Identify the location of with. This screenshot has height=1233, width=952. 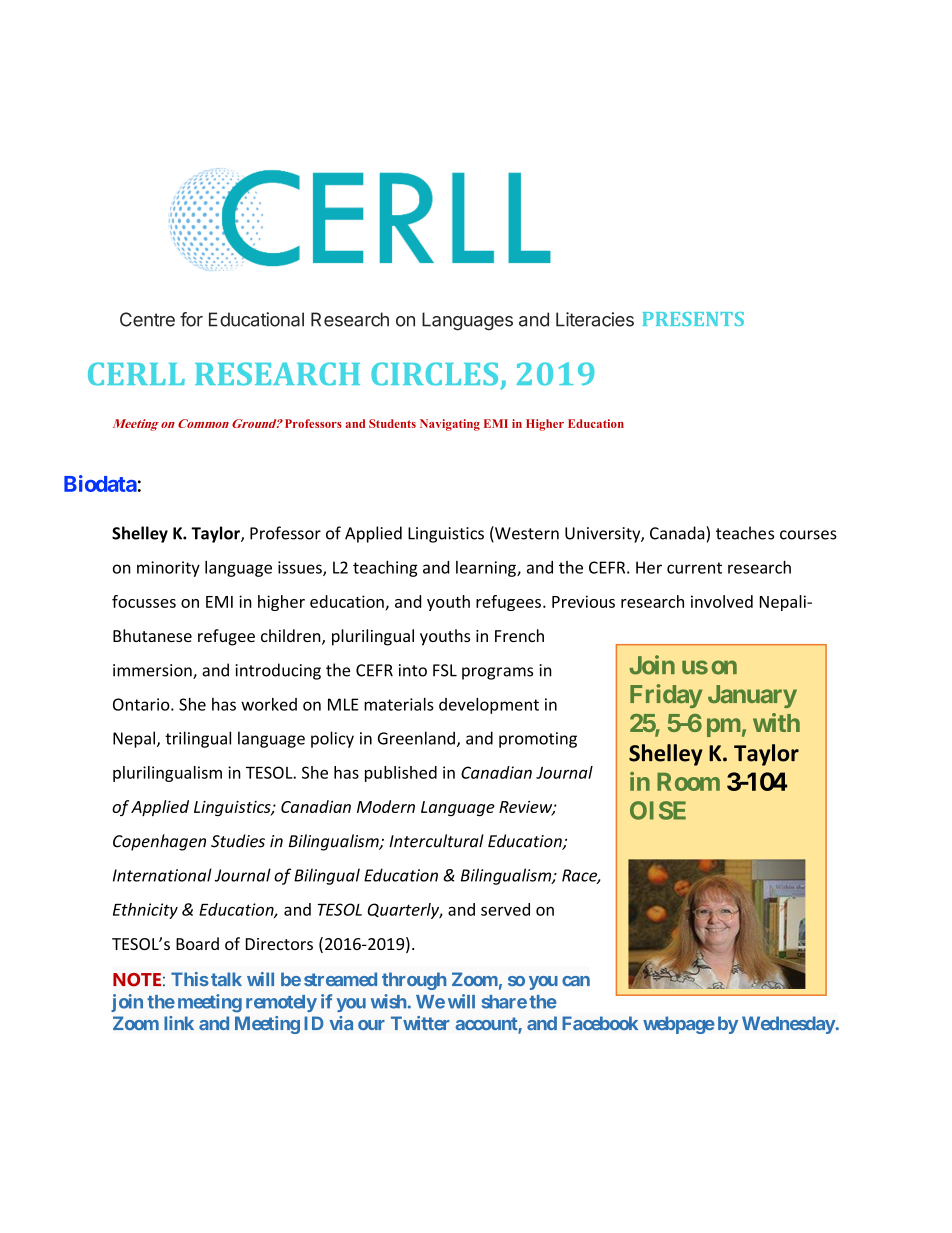
(776, 722).
